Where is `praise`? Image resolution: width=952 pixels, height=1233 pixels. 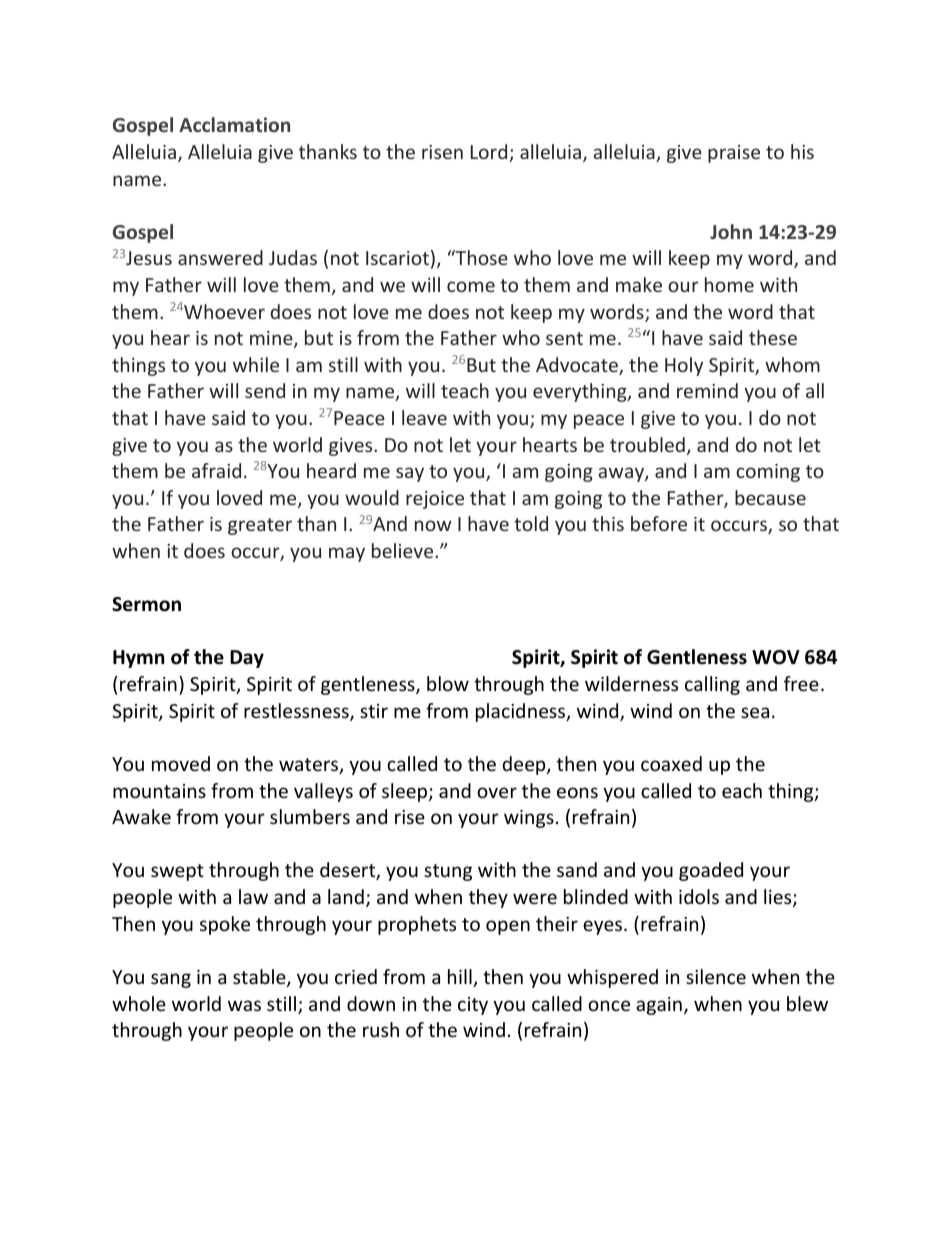 praise is located at coordinates (734, 154).
